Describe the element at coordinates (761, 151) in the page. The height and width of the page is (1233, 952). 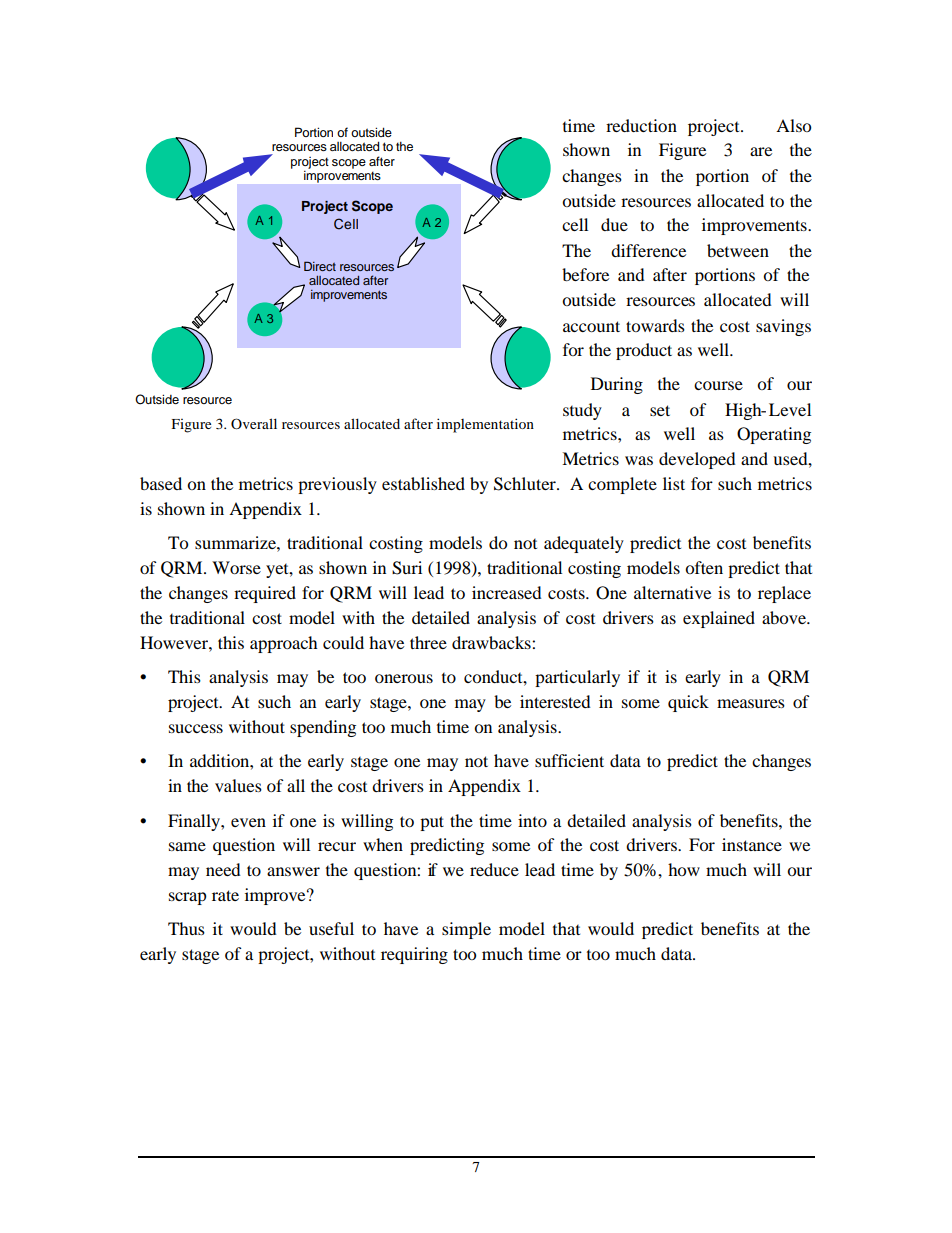
I see `are` at that location.
